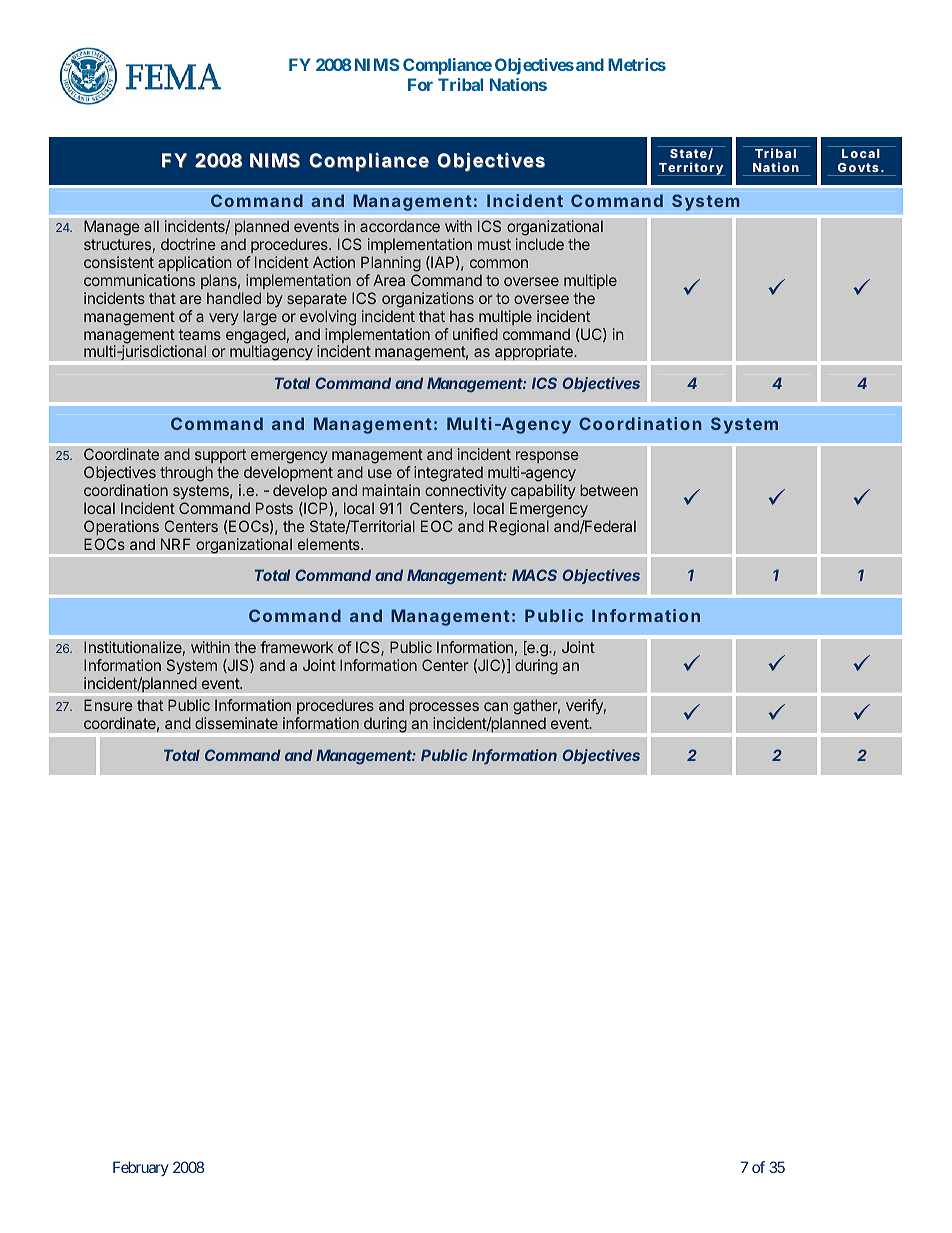  Describe the element at coordinates (547, 459) in the screenshot. I see `response` at that location.
